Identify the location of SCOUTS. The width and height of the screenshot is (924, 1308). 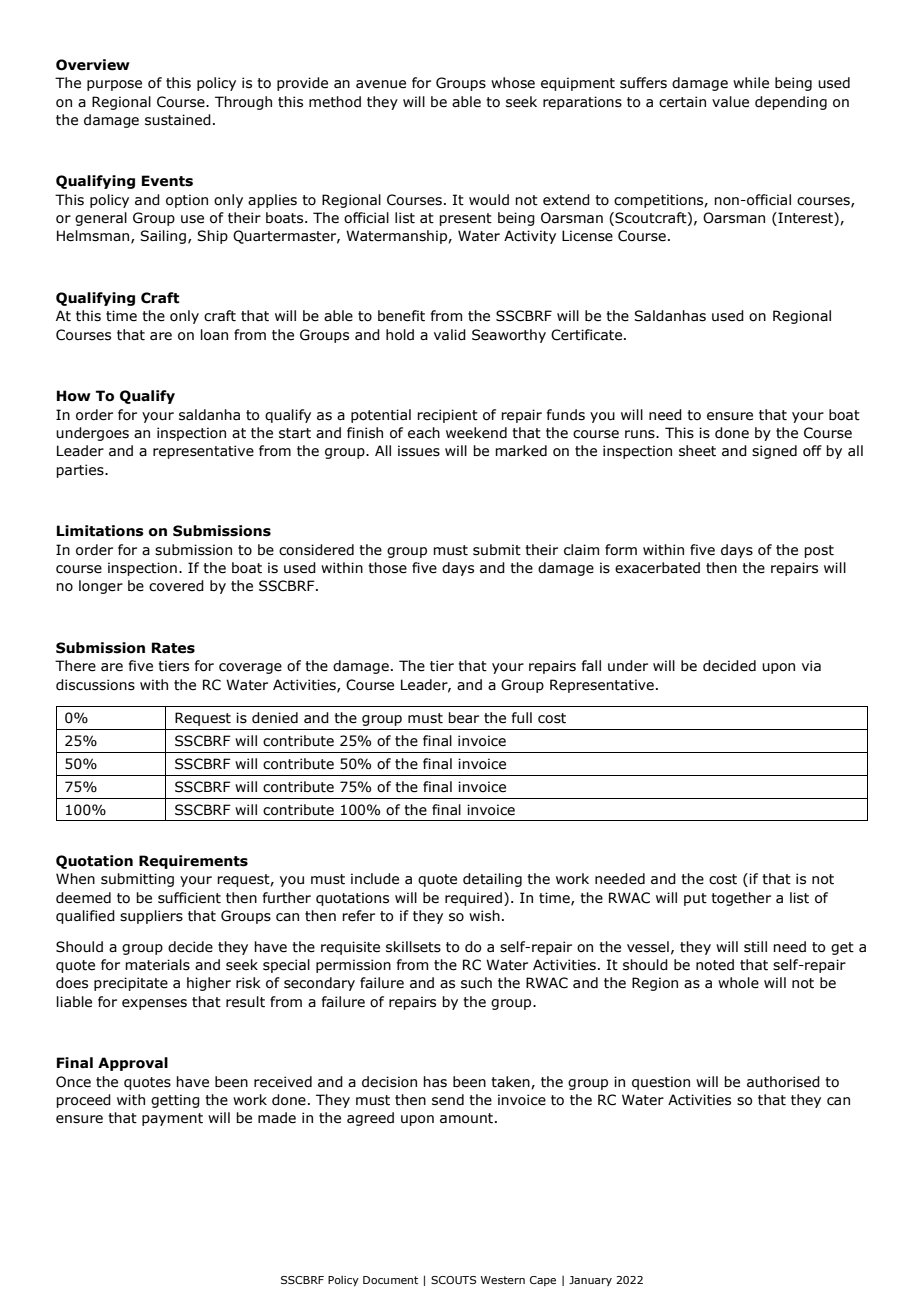
(453, 1280).
